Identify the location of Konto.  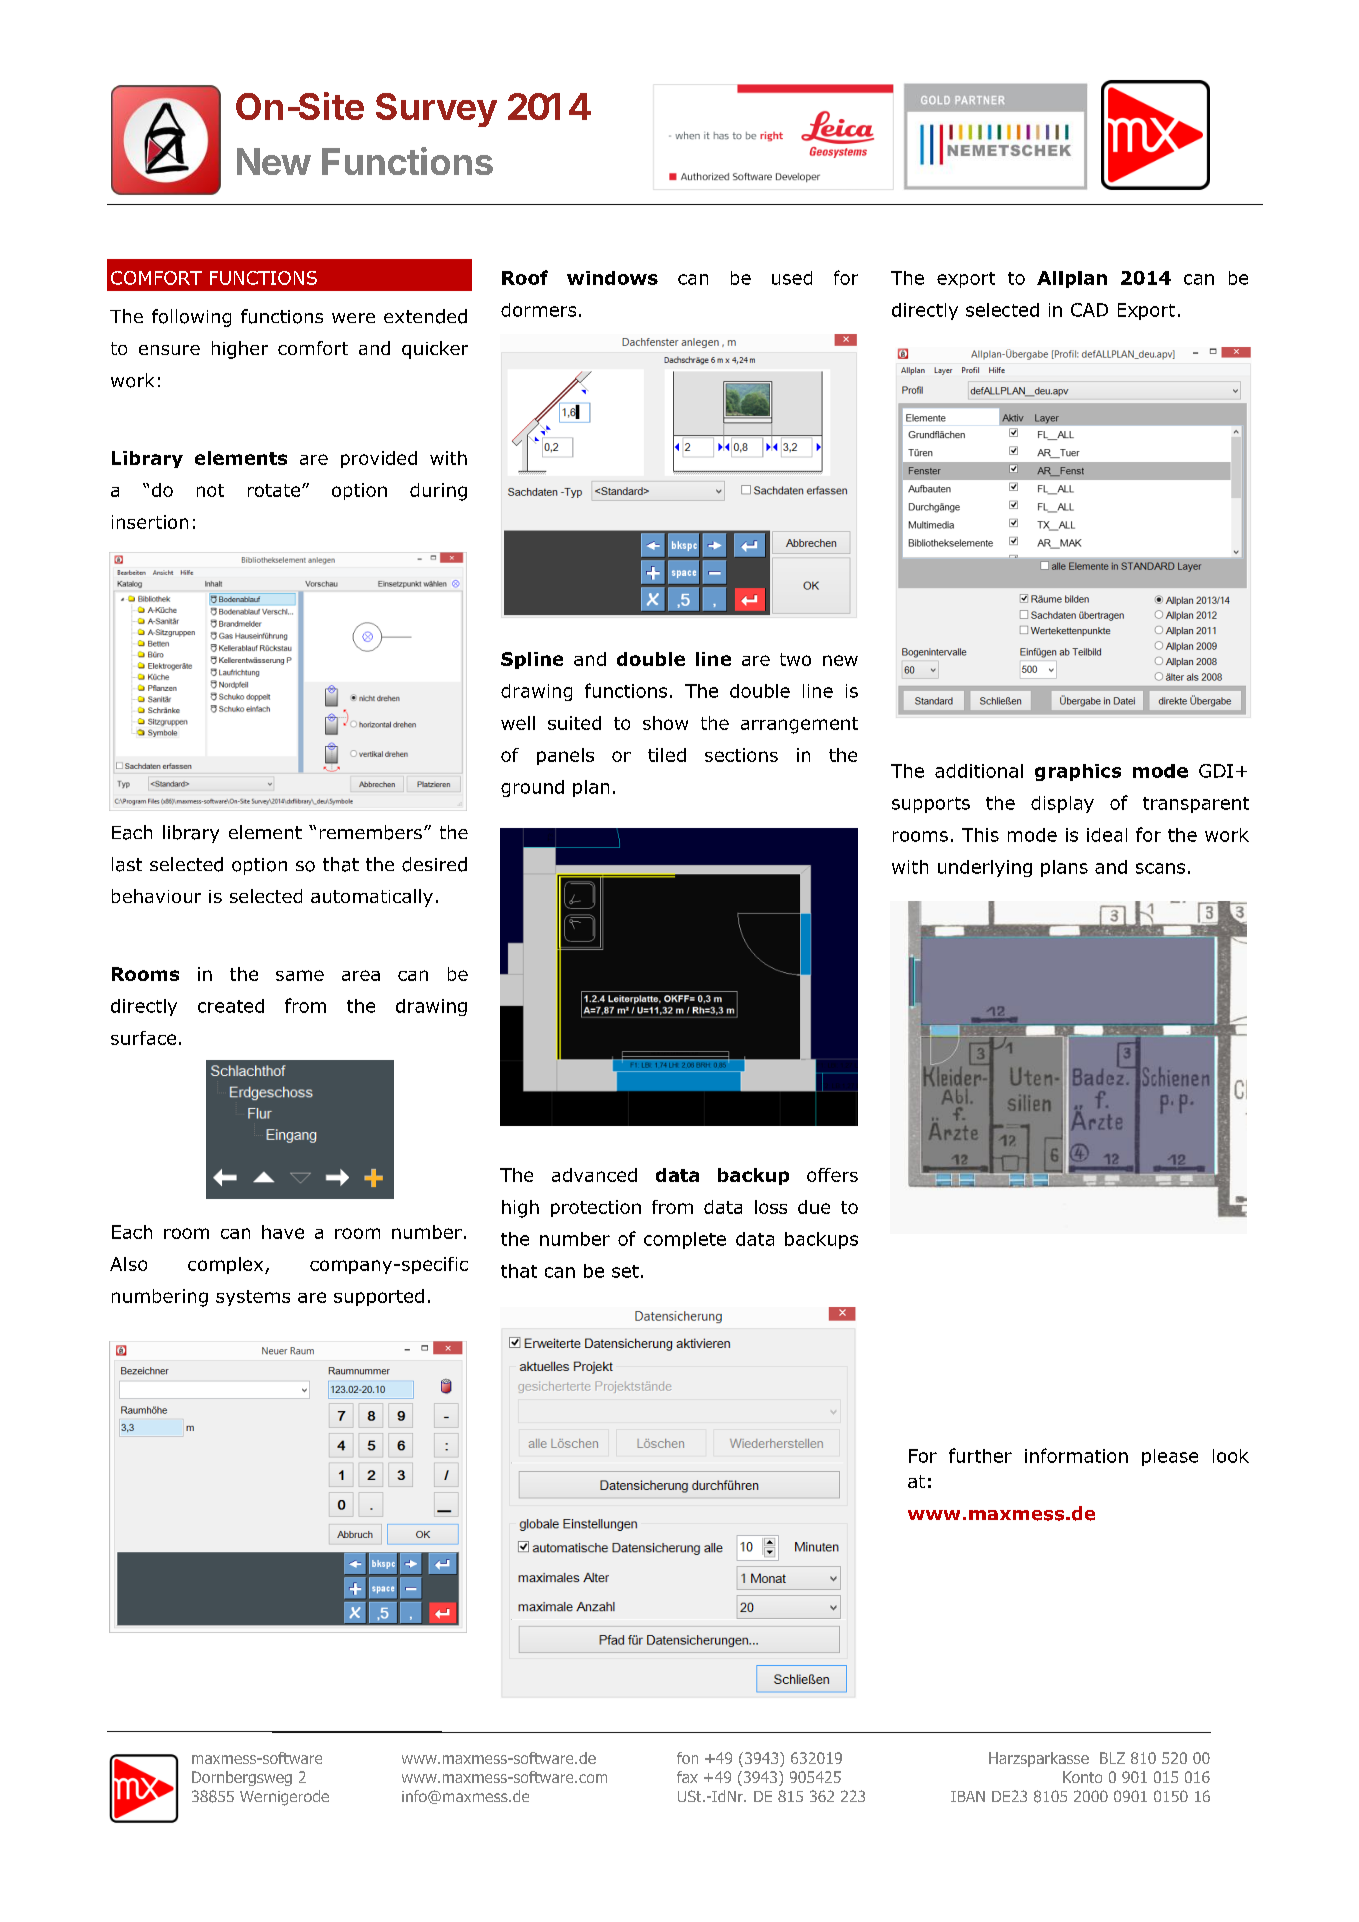
(1082, 1777).
